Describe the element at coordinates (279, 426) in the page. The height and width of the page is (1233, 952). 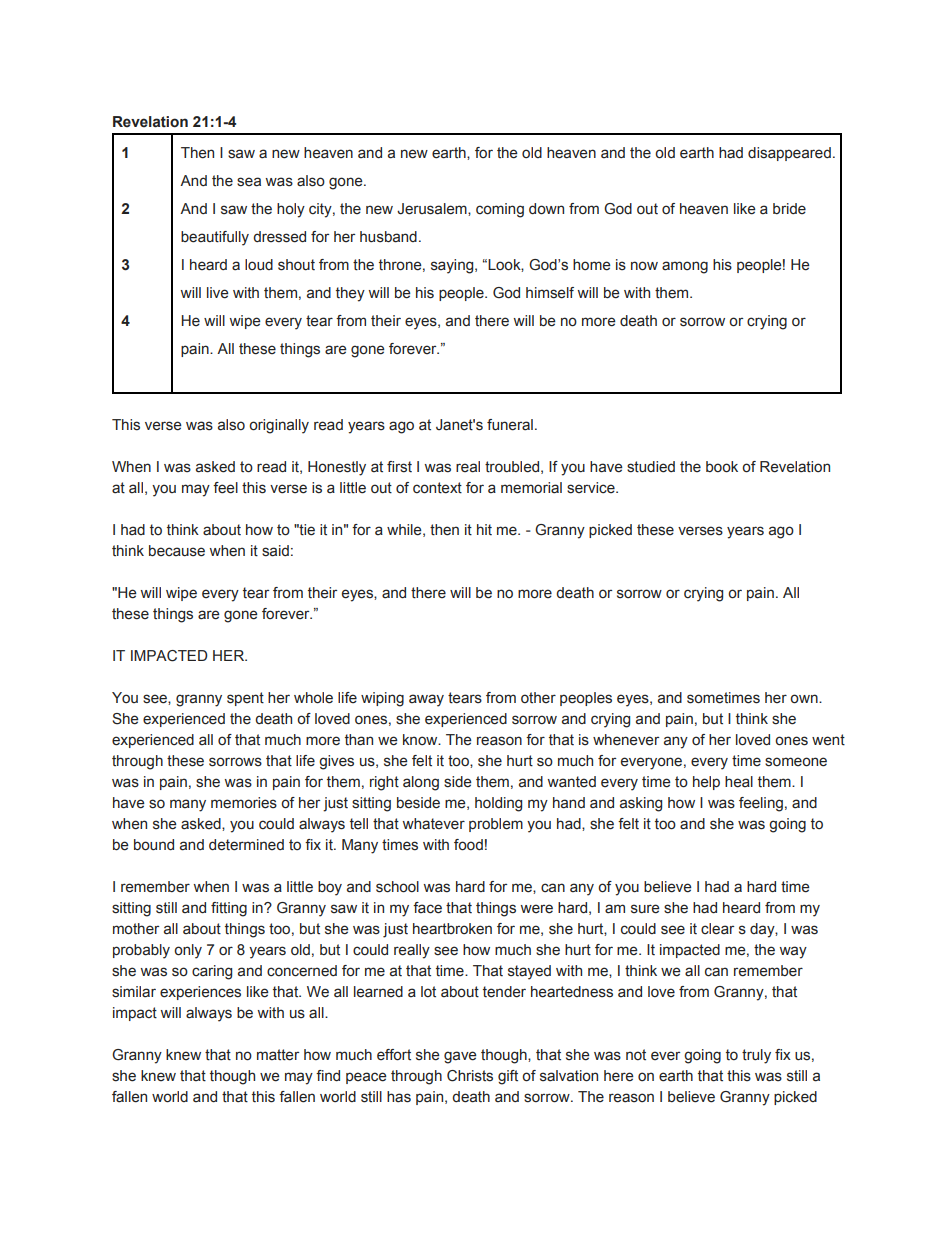
I see `originally` at that location.
